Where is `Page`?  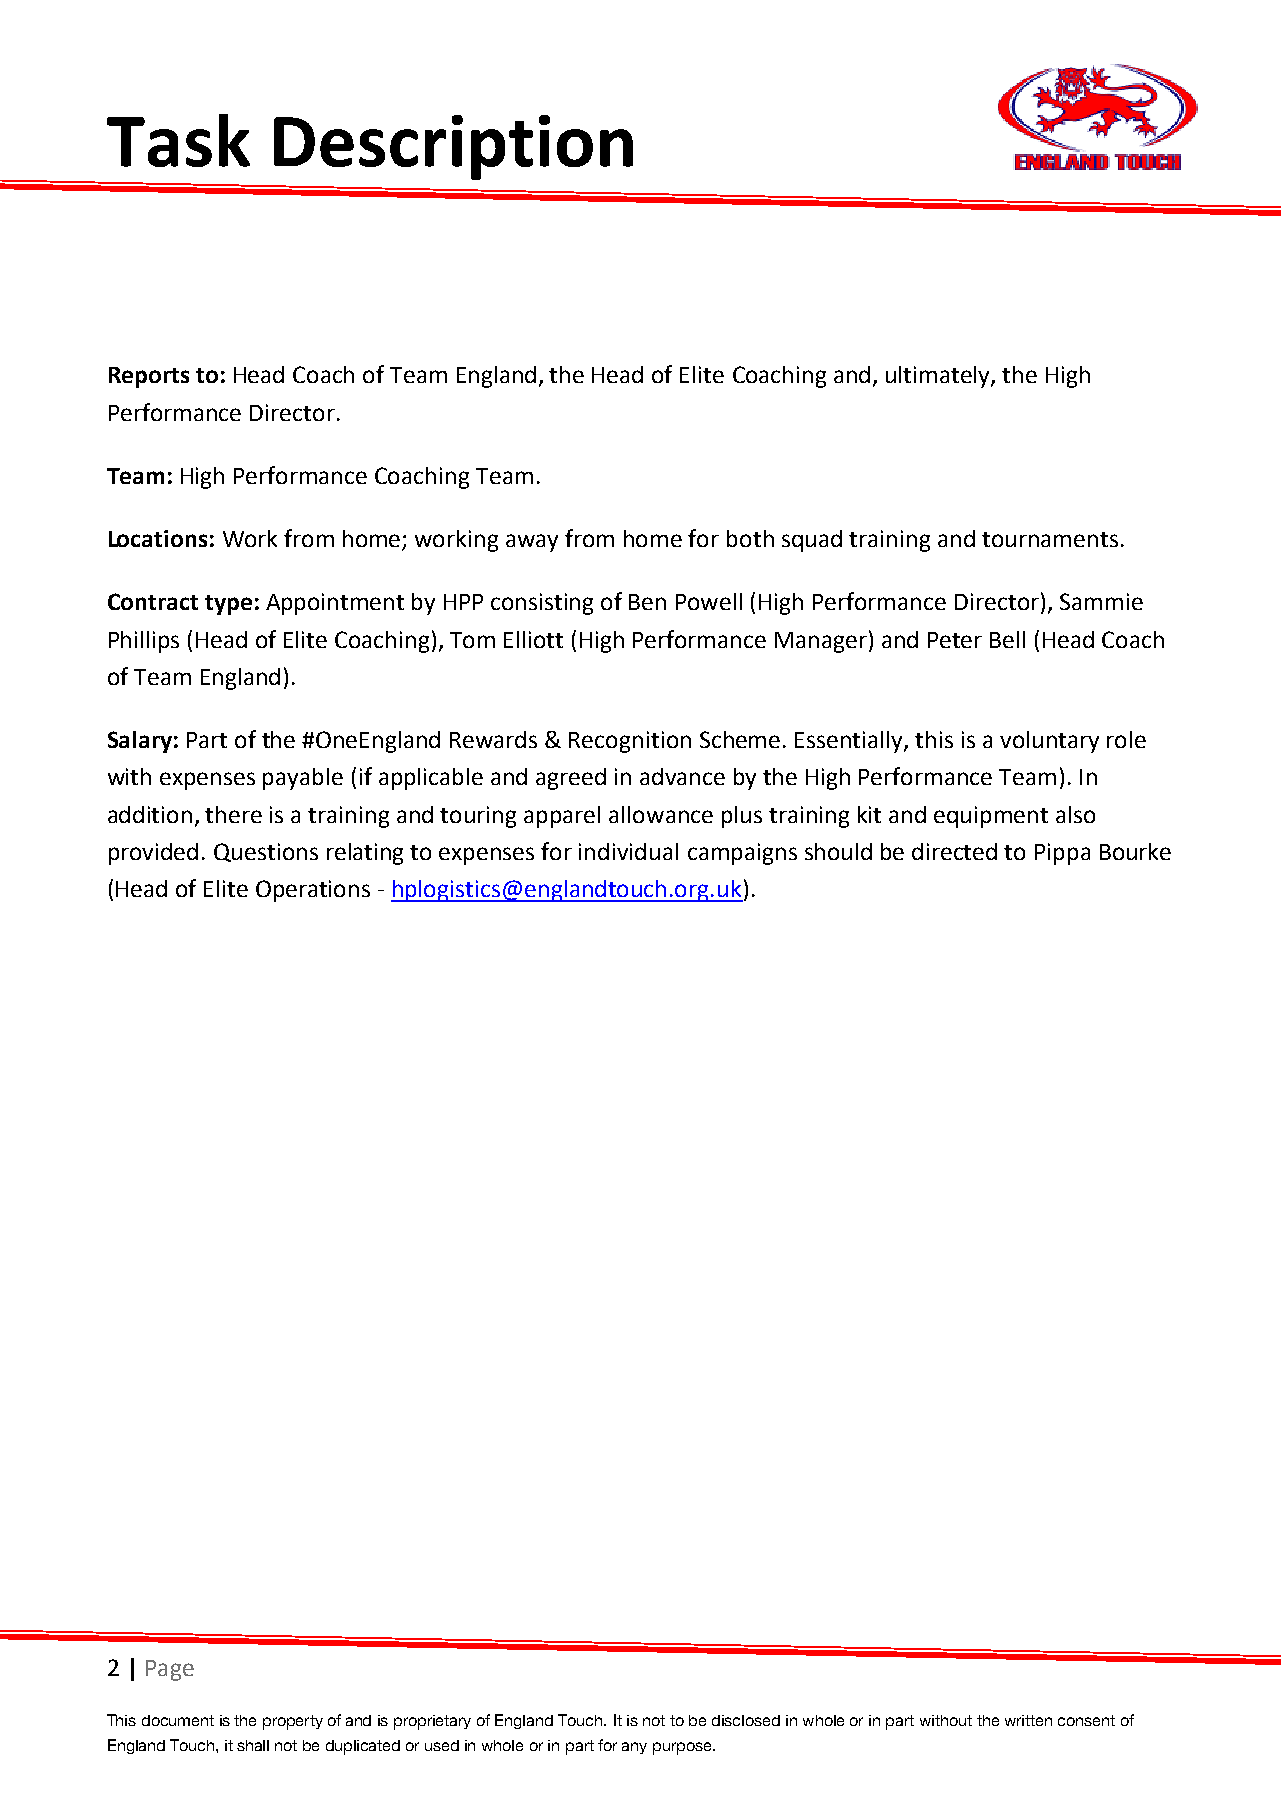 Page is located at coordinates (170, 1670).
